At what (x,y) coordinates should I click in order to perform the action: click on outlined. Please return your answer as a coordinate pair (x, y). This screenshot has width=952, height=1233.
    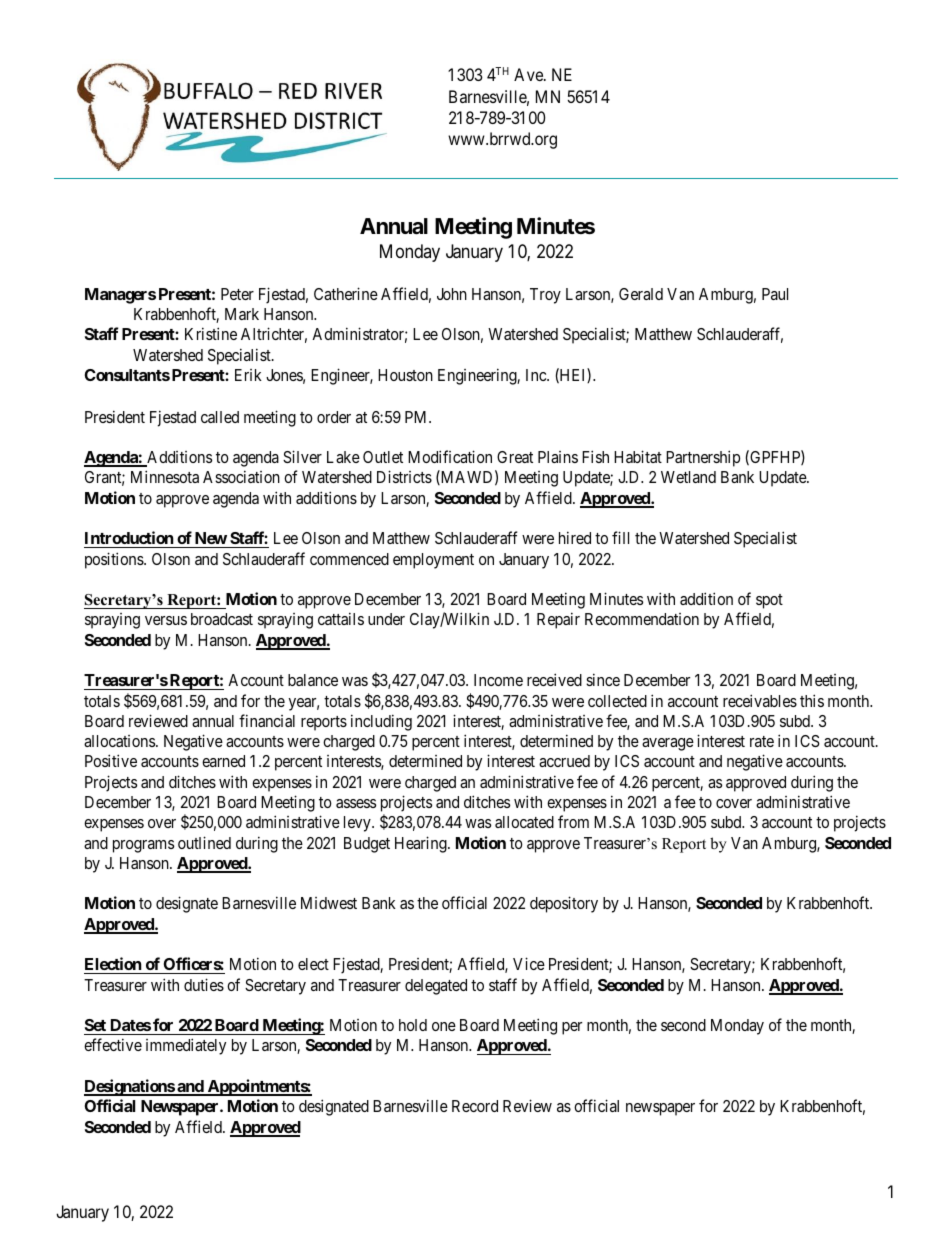
    Looking at the image, I should click on (204, 842).
